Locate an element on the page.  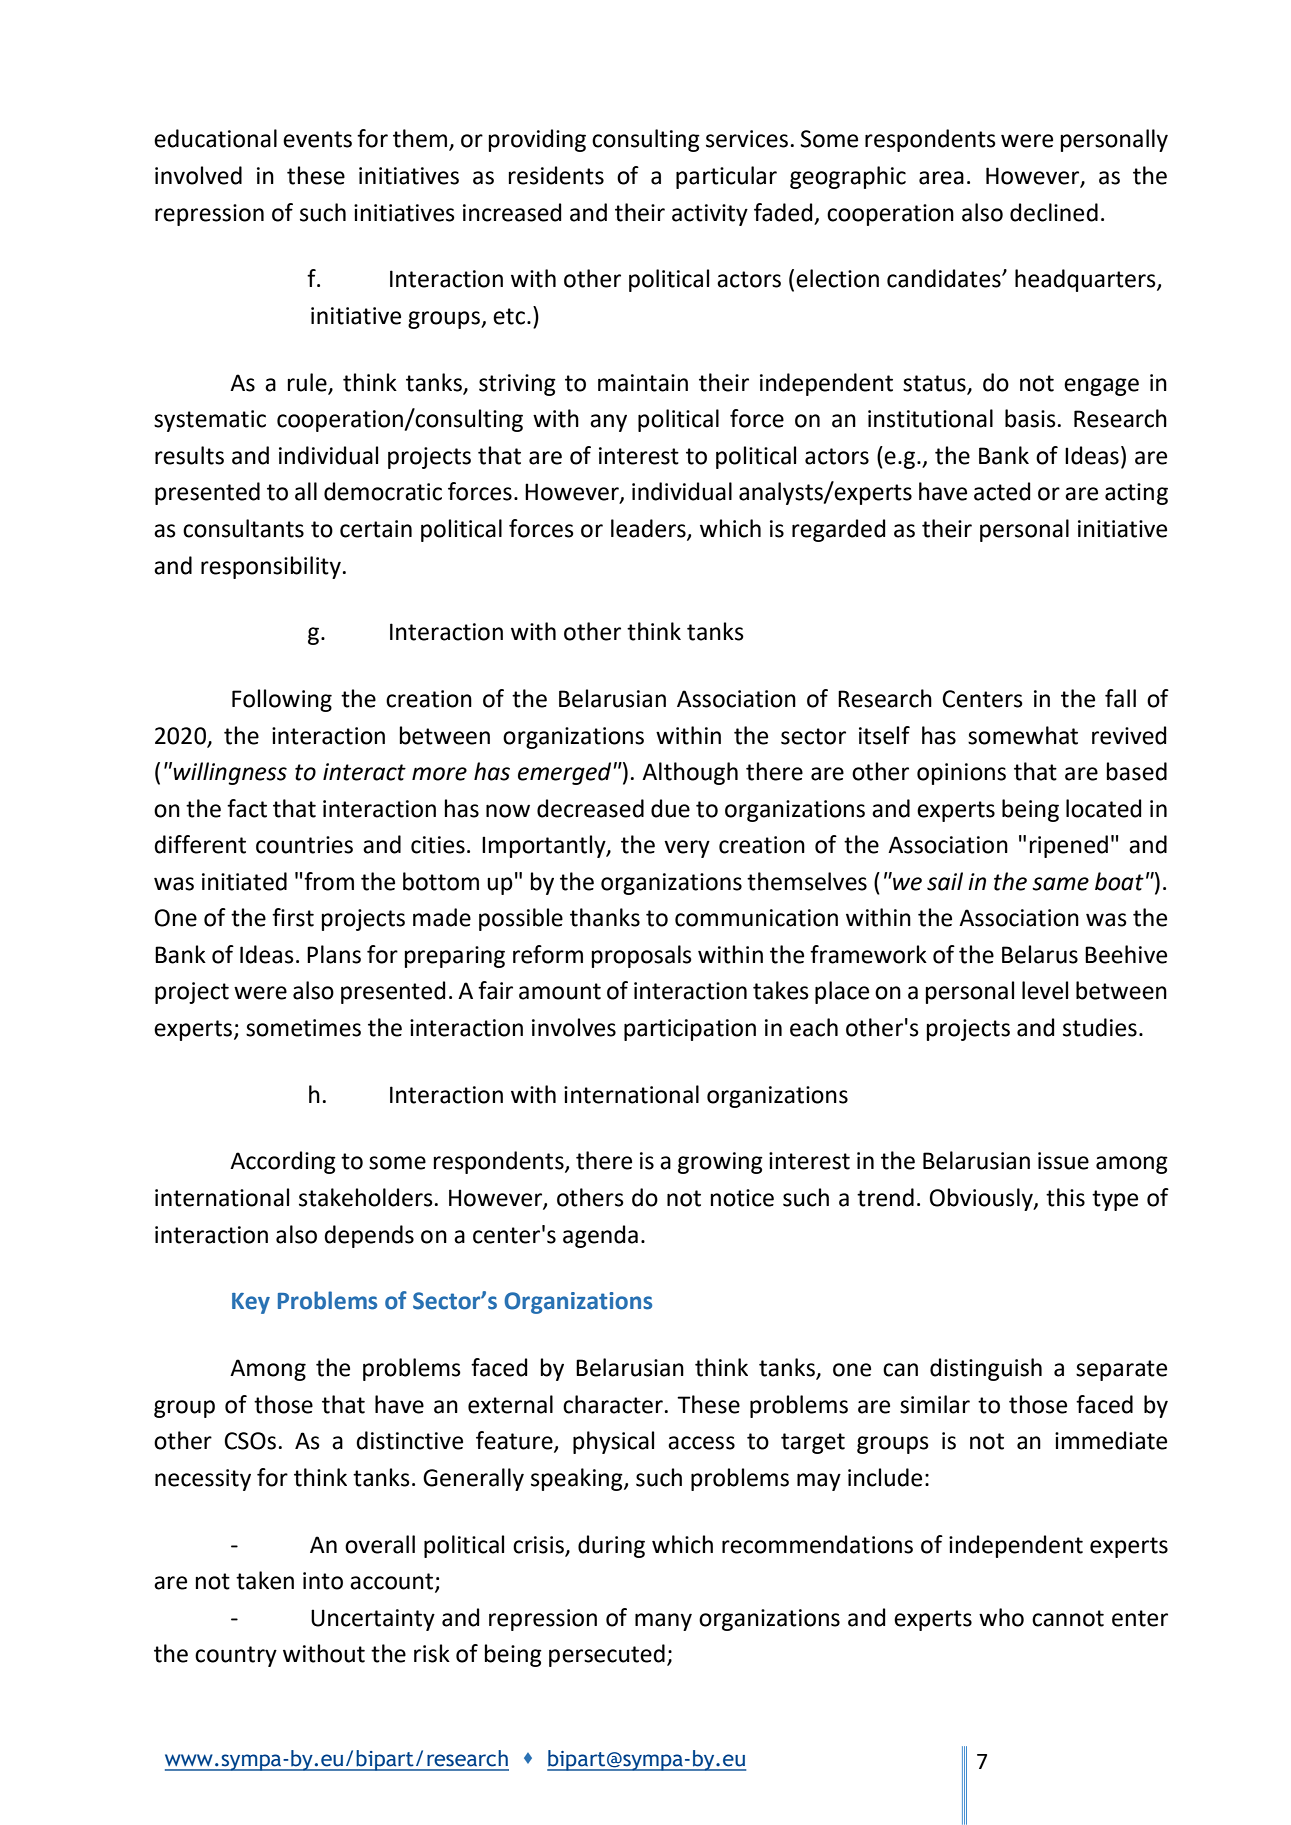
activity is located at coordinates (710, 215).
